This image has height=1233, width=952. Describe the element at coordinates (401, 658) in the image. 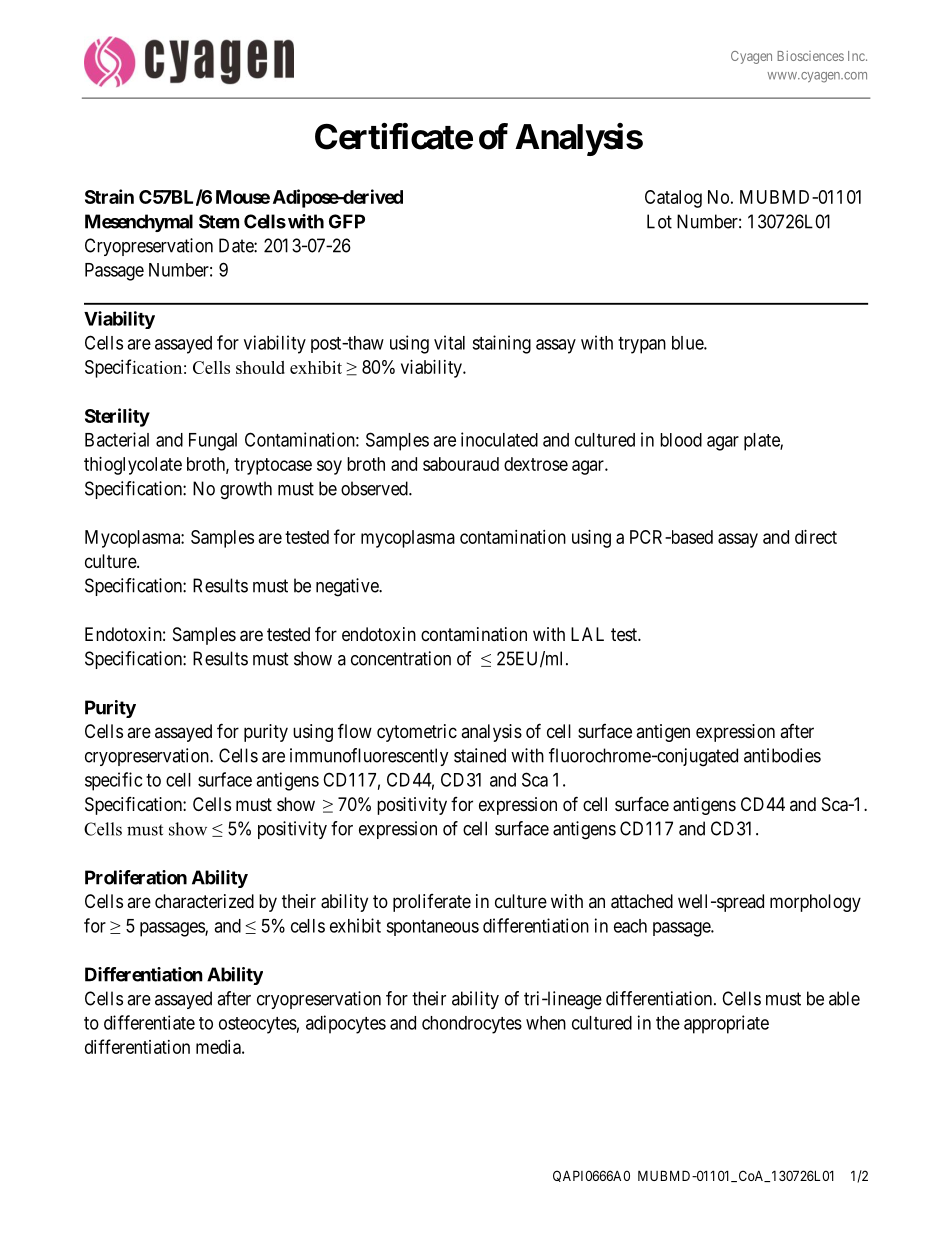

I see `concentration` at that location.
